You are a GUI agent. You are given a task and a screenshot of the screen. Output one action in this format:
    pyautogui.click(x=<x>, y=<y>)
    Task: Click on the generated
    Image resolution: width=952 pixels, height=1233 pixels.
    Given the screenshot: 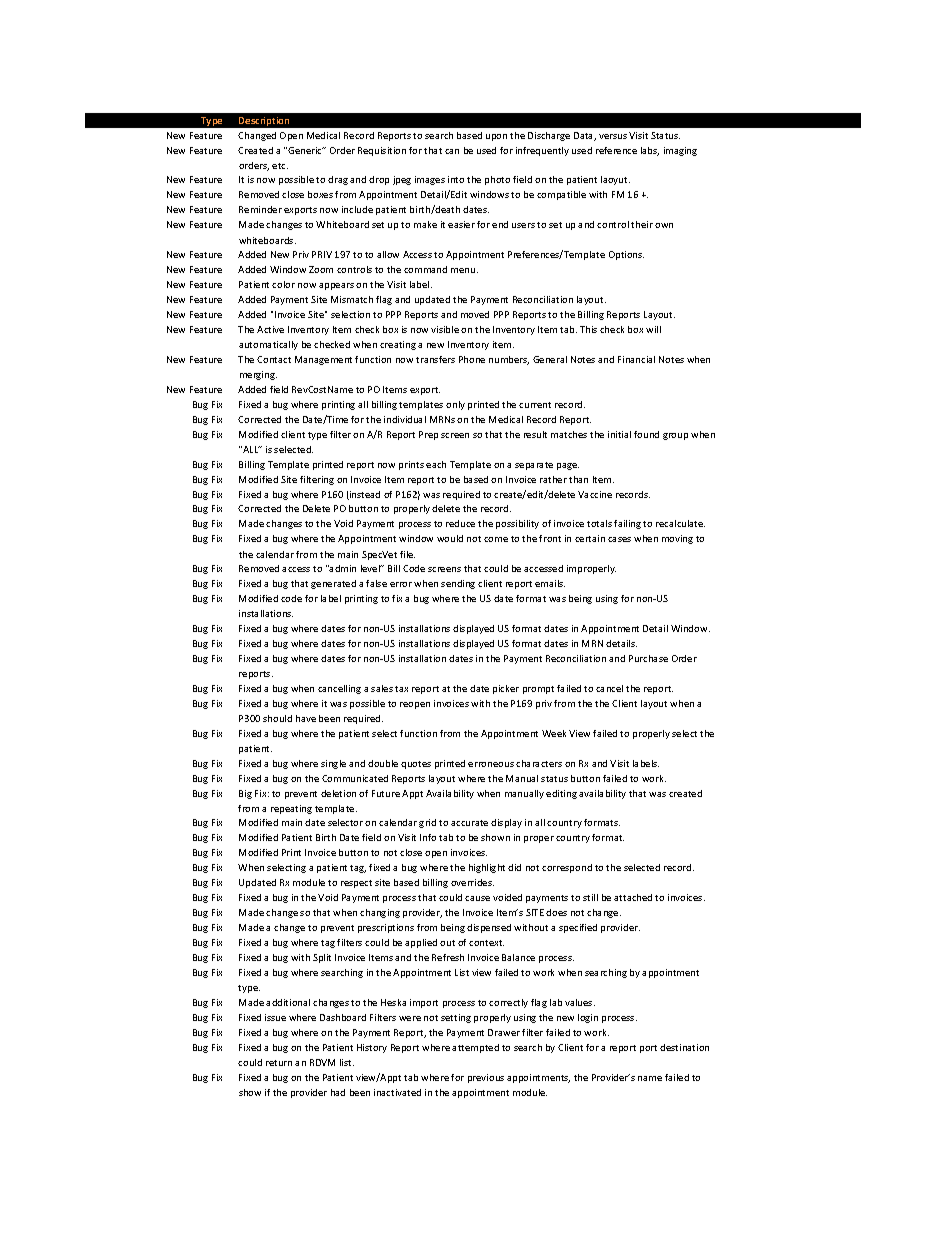 What is the action you would take?
    pyautogui.click(x=333, y=584)
